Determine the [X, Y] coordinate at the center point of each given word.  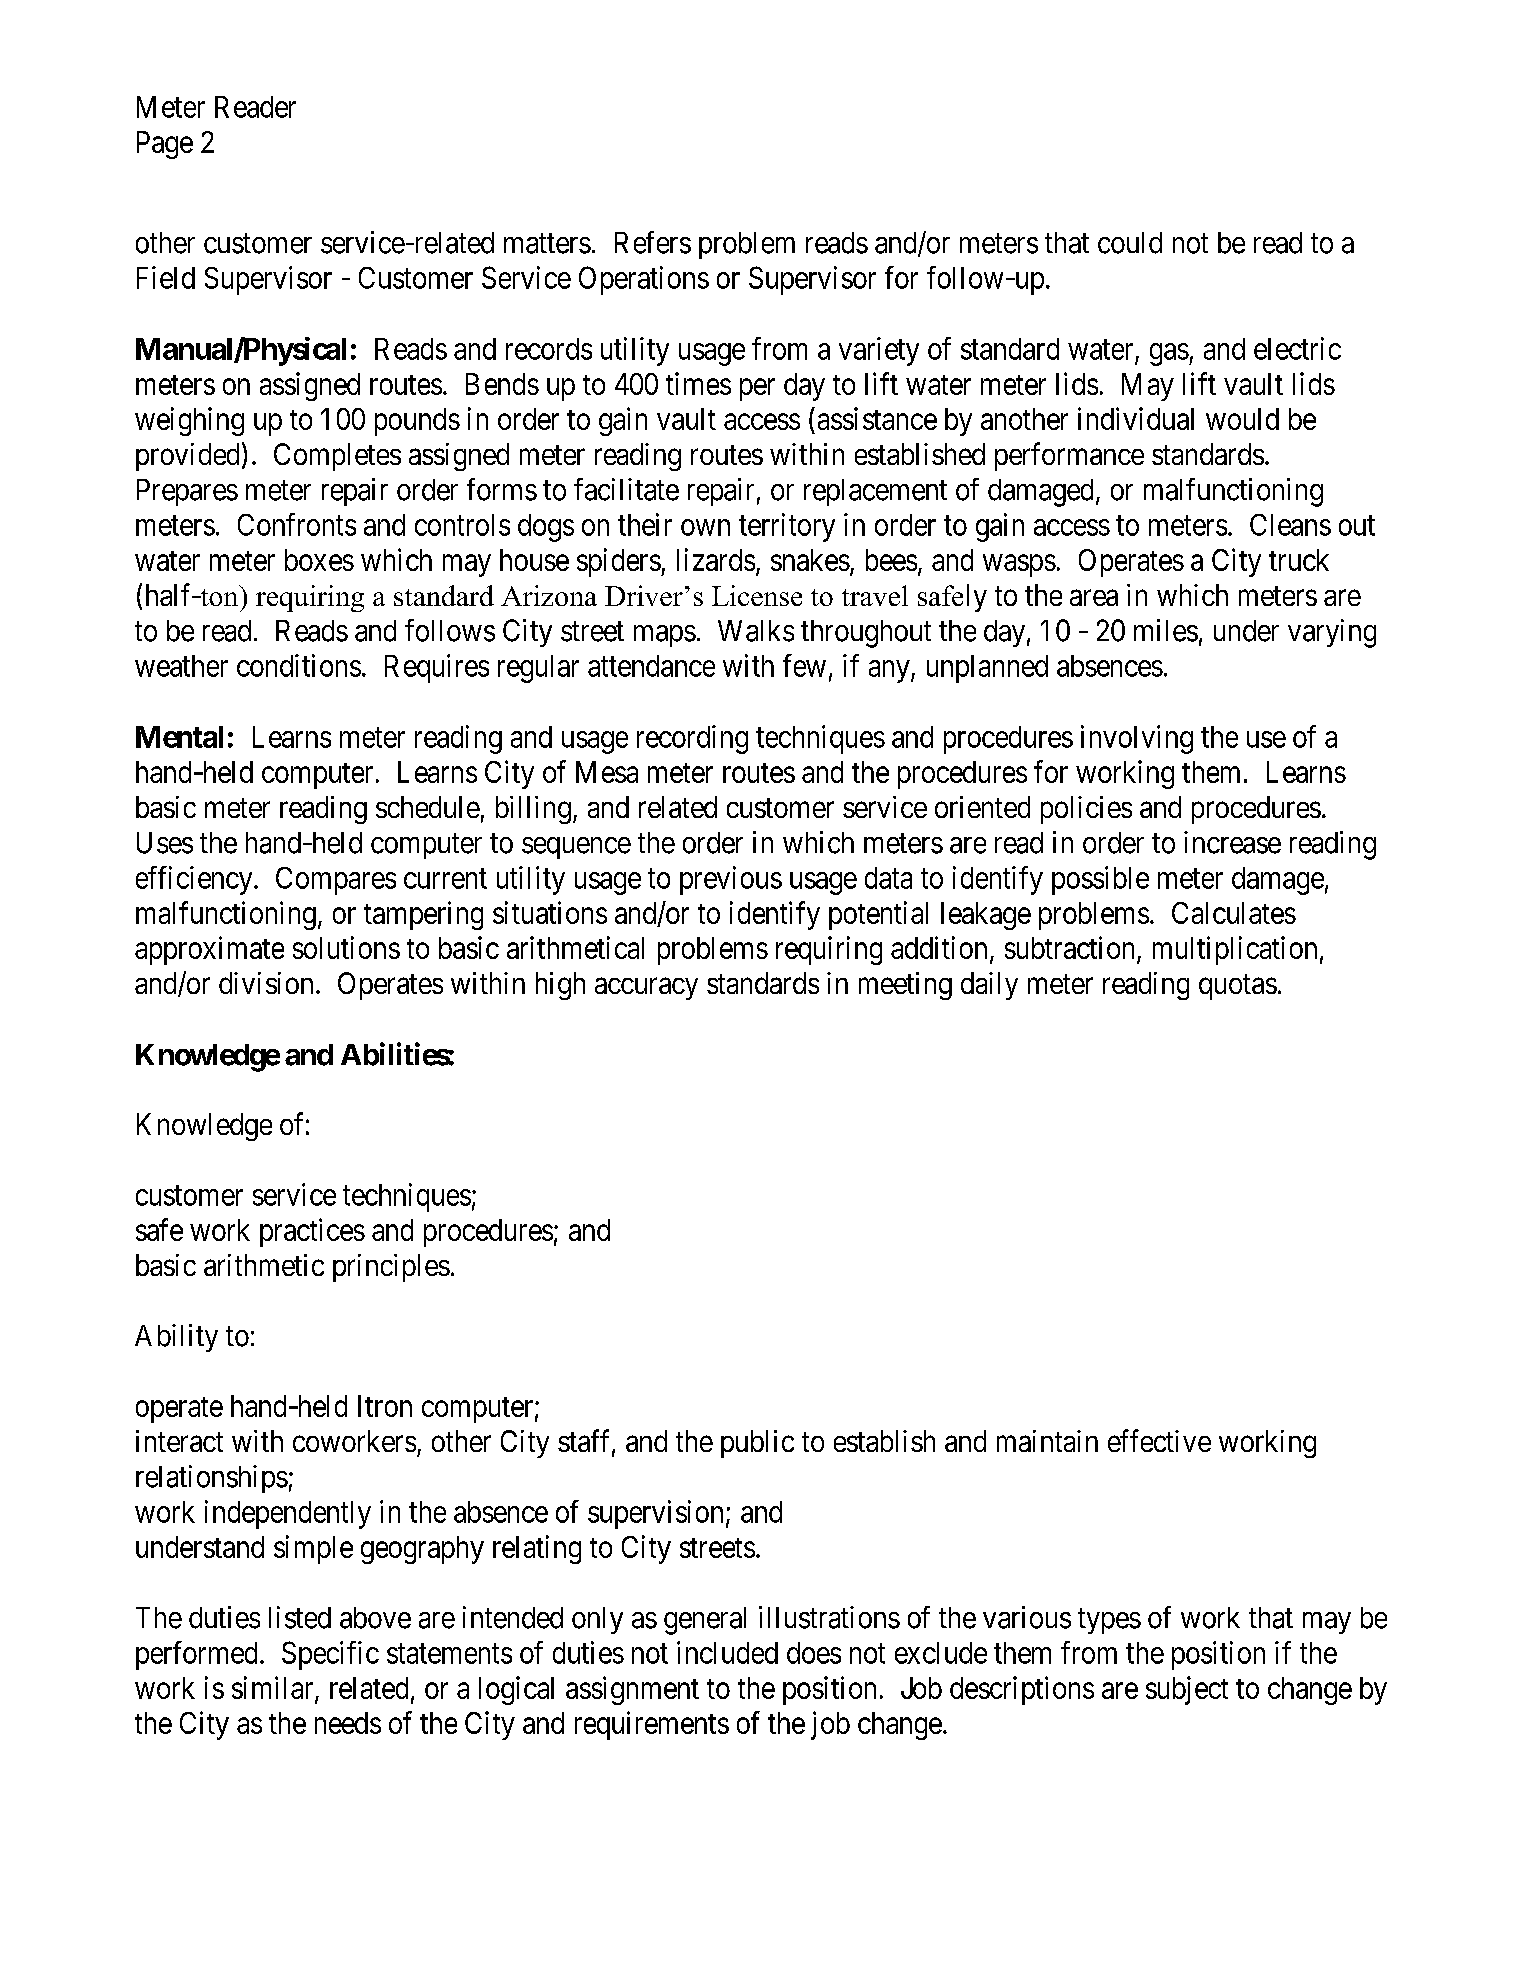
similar [274, 1688]
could [1130, 243]
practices [312, 1232]
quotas [1238, 987]
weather [181, 666]
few [804, 665]
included [727, 1652]
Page [165, 145]
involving [1137, 739]
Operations [644, 280]
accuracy [646, 989]
